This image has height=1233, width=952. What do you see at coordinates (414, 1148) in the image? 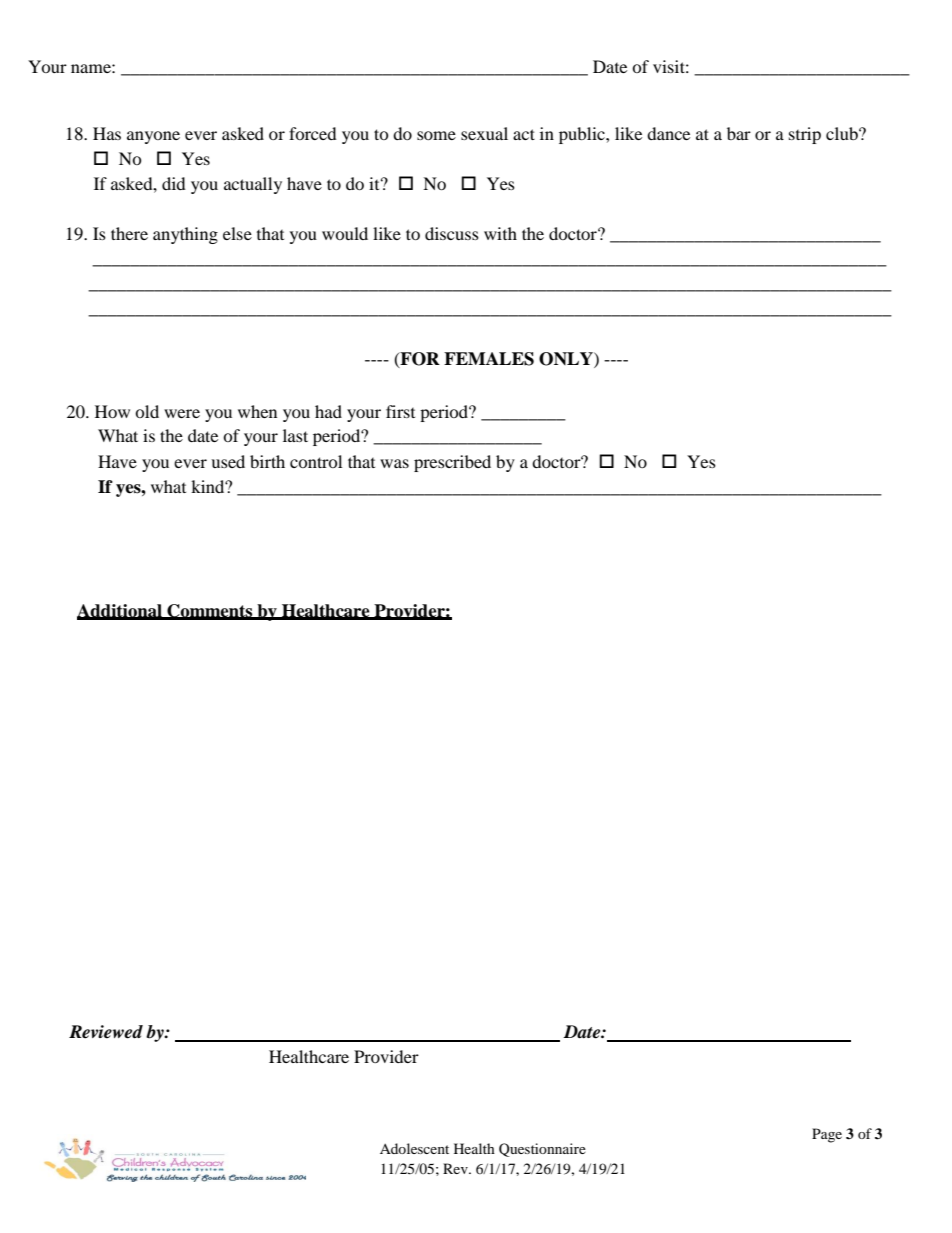
I see `Adolescent` at bounding box center [414, 1148].
